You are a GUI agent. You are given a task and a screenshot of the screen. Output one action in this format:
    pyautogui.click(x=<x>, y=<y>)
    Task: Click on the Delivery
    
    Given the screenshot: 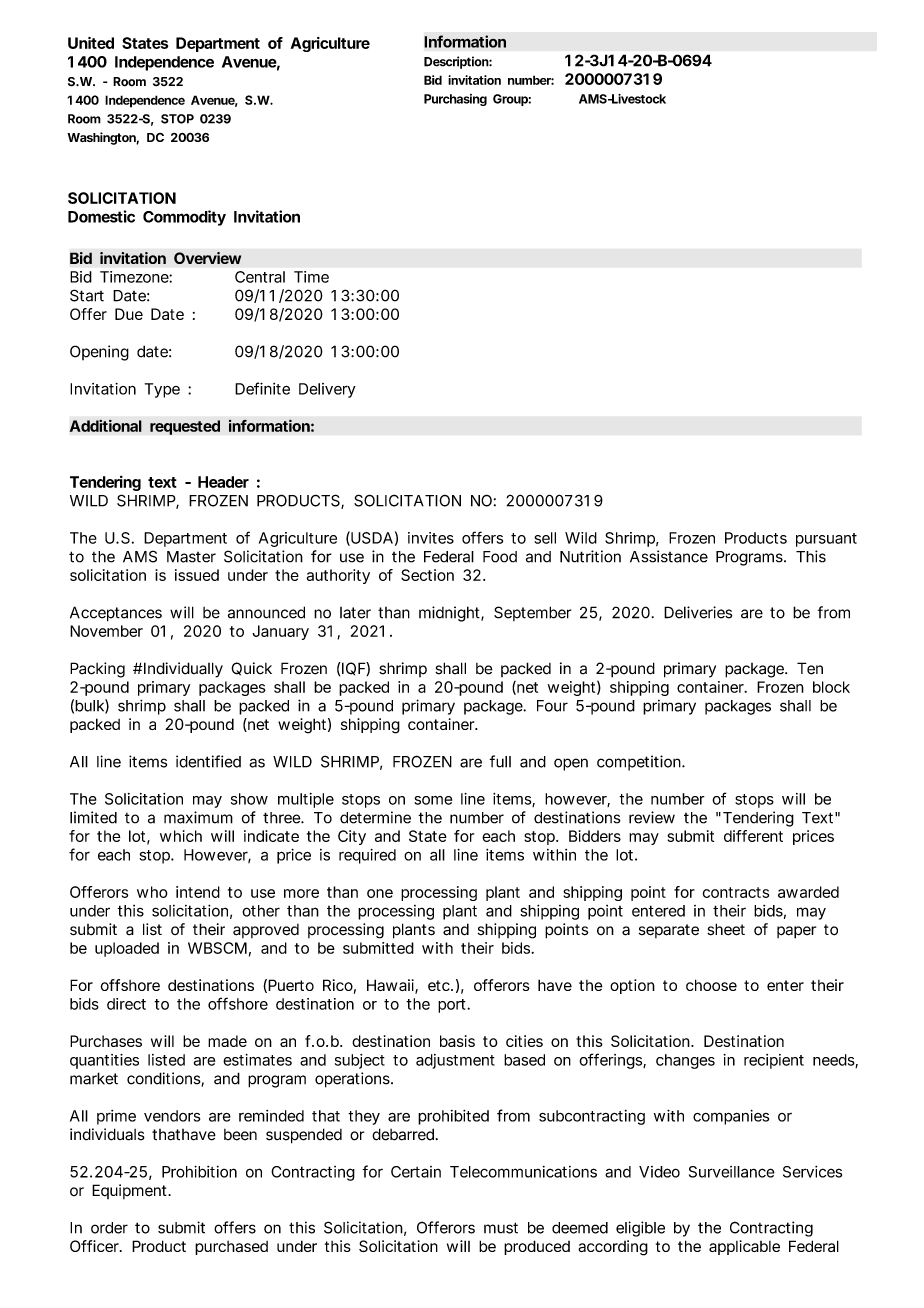 What is the action you would take?
    pyautogui.click(x=327, y=390)
